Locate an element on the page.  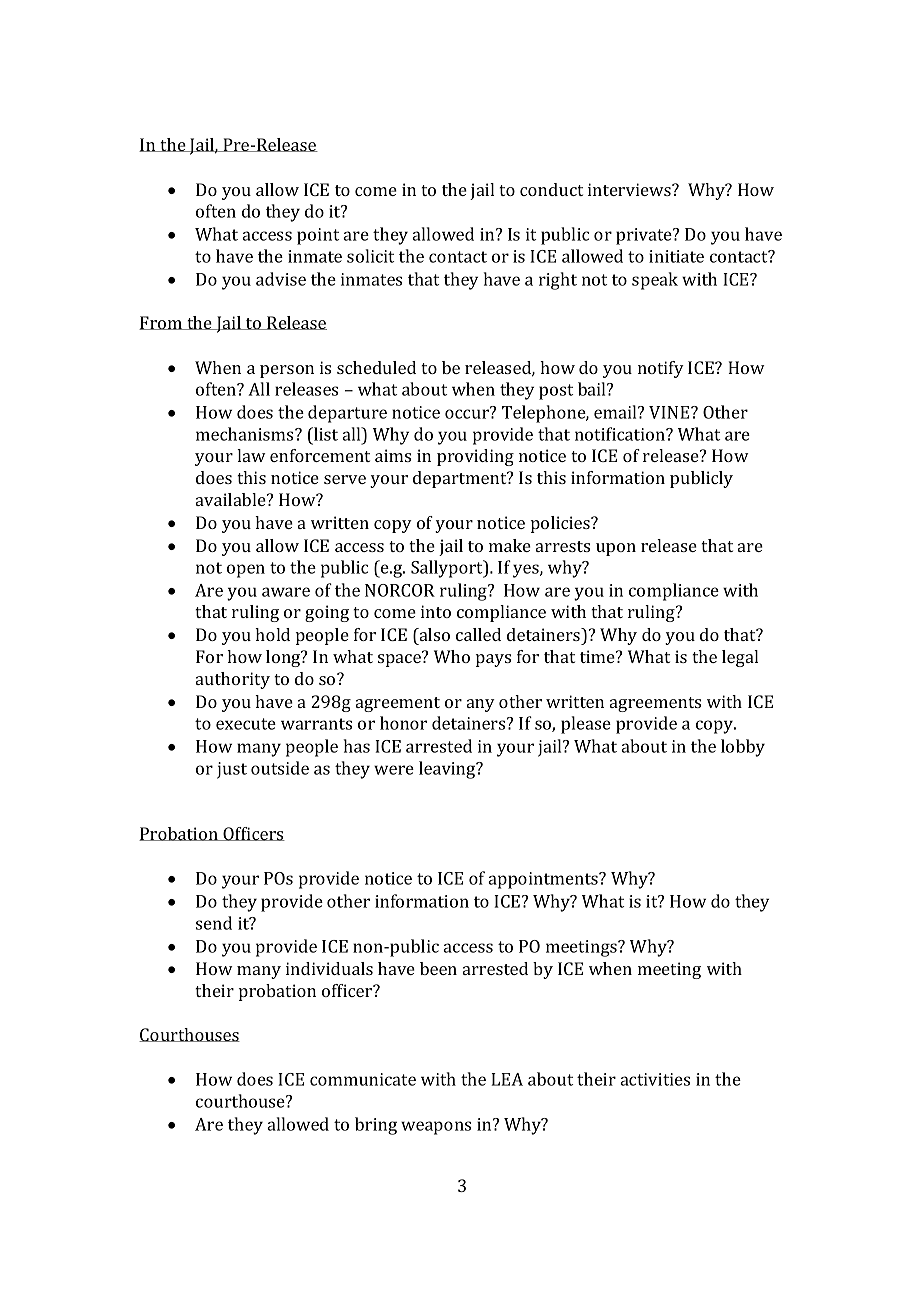
solicit is located at coordinates (370, 256).
